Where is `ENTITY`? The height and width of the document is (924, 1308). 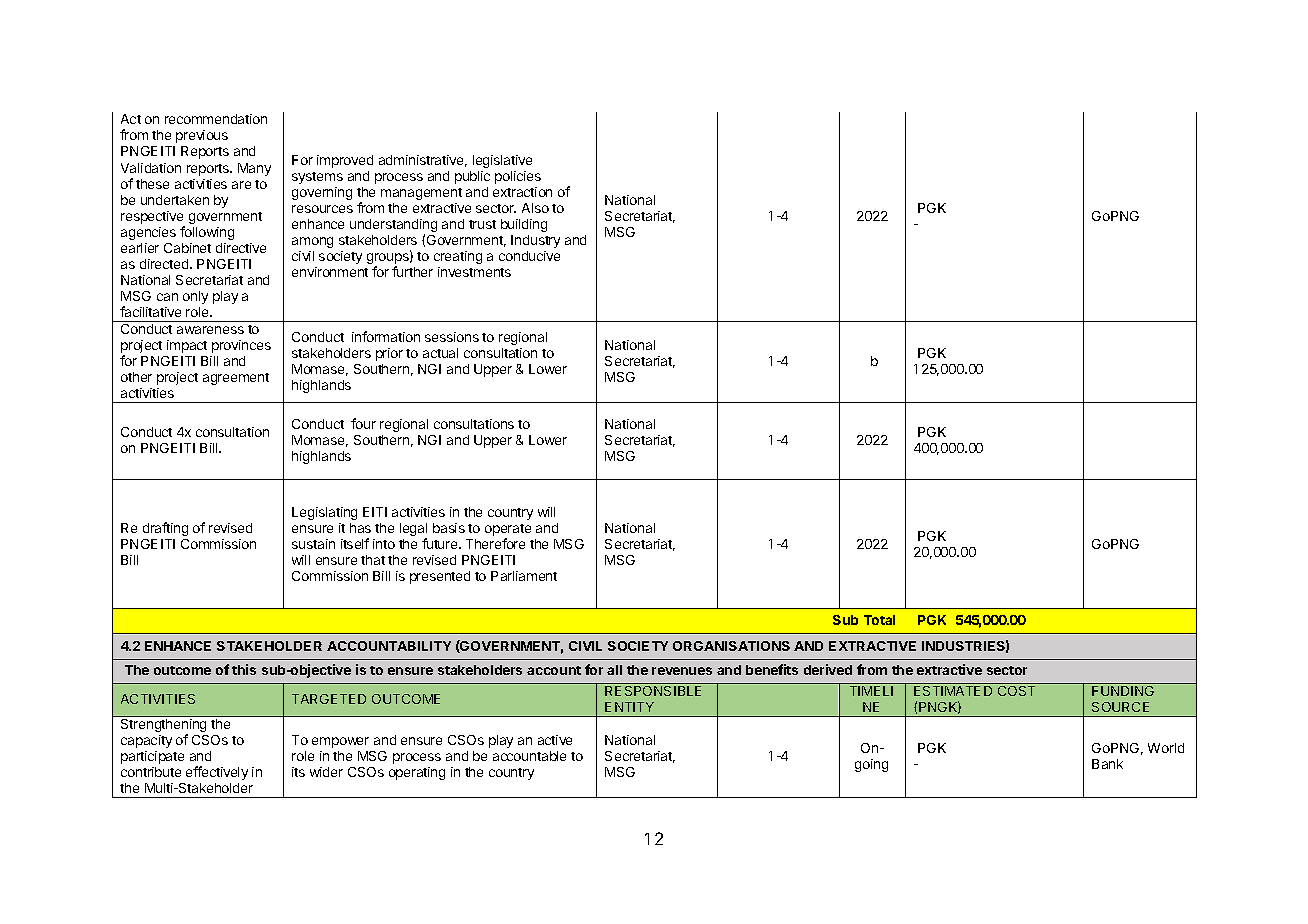 ENTITY is located at coordinates (629, 707).
